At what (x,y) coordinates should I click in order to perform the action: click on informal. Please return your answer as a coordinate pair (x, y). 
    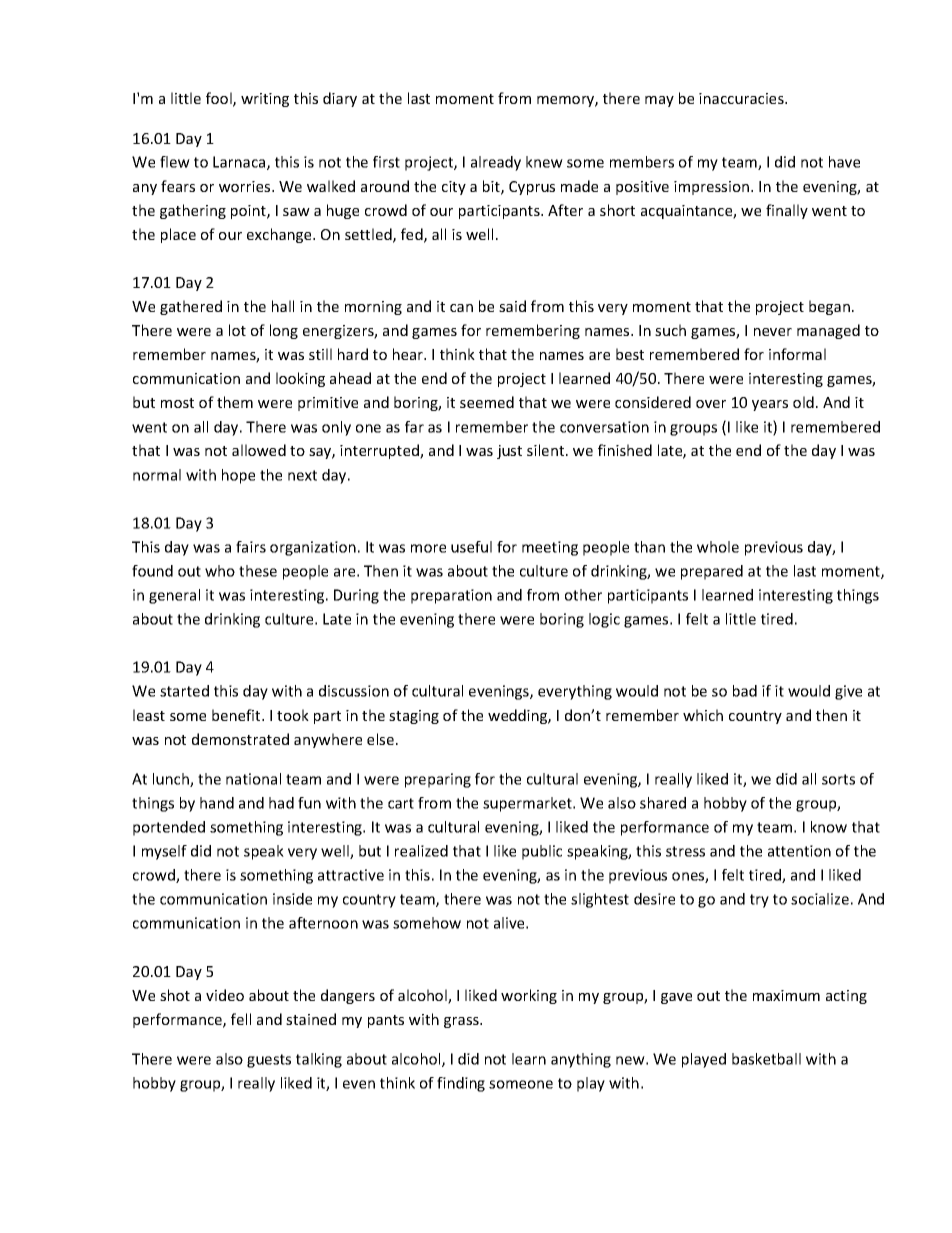
    Looking at the image, I should click on (797, 354).
